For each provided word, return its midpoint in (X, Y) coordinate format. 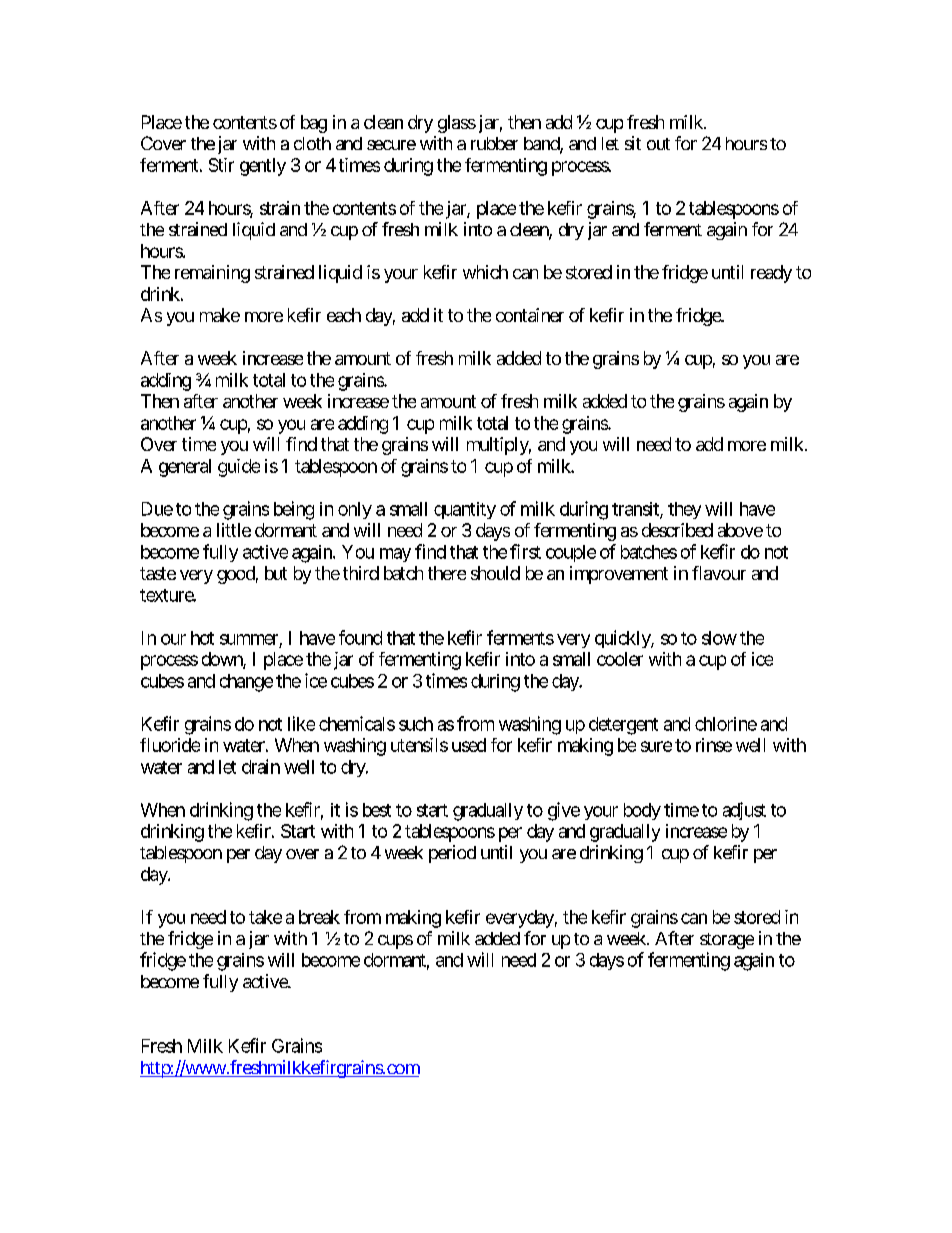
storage (727, 941)
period (452, 854)
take (265, 917)
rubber (494, 143)
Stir (221, 165)
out (658, 144)
